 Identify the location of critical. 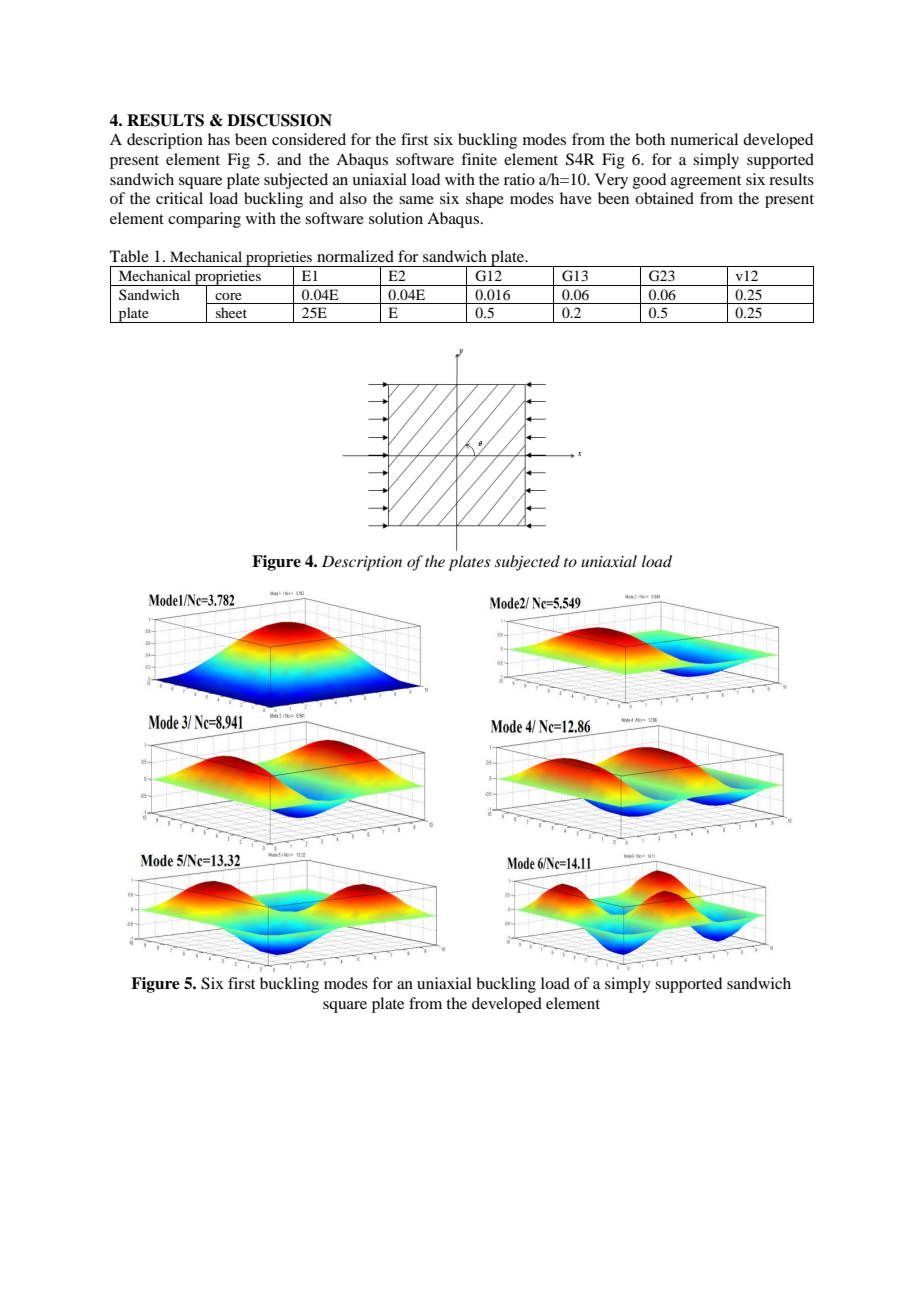
(179, 198).
